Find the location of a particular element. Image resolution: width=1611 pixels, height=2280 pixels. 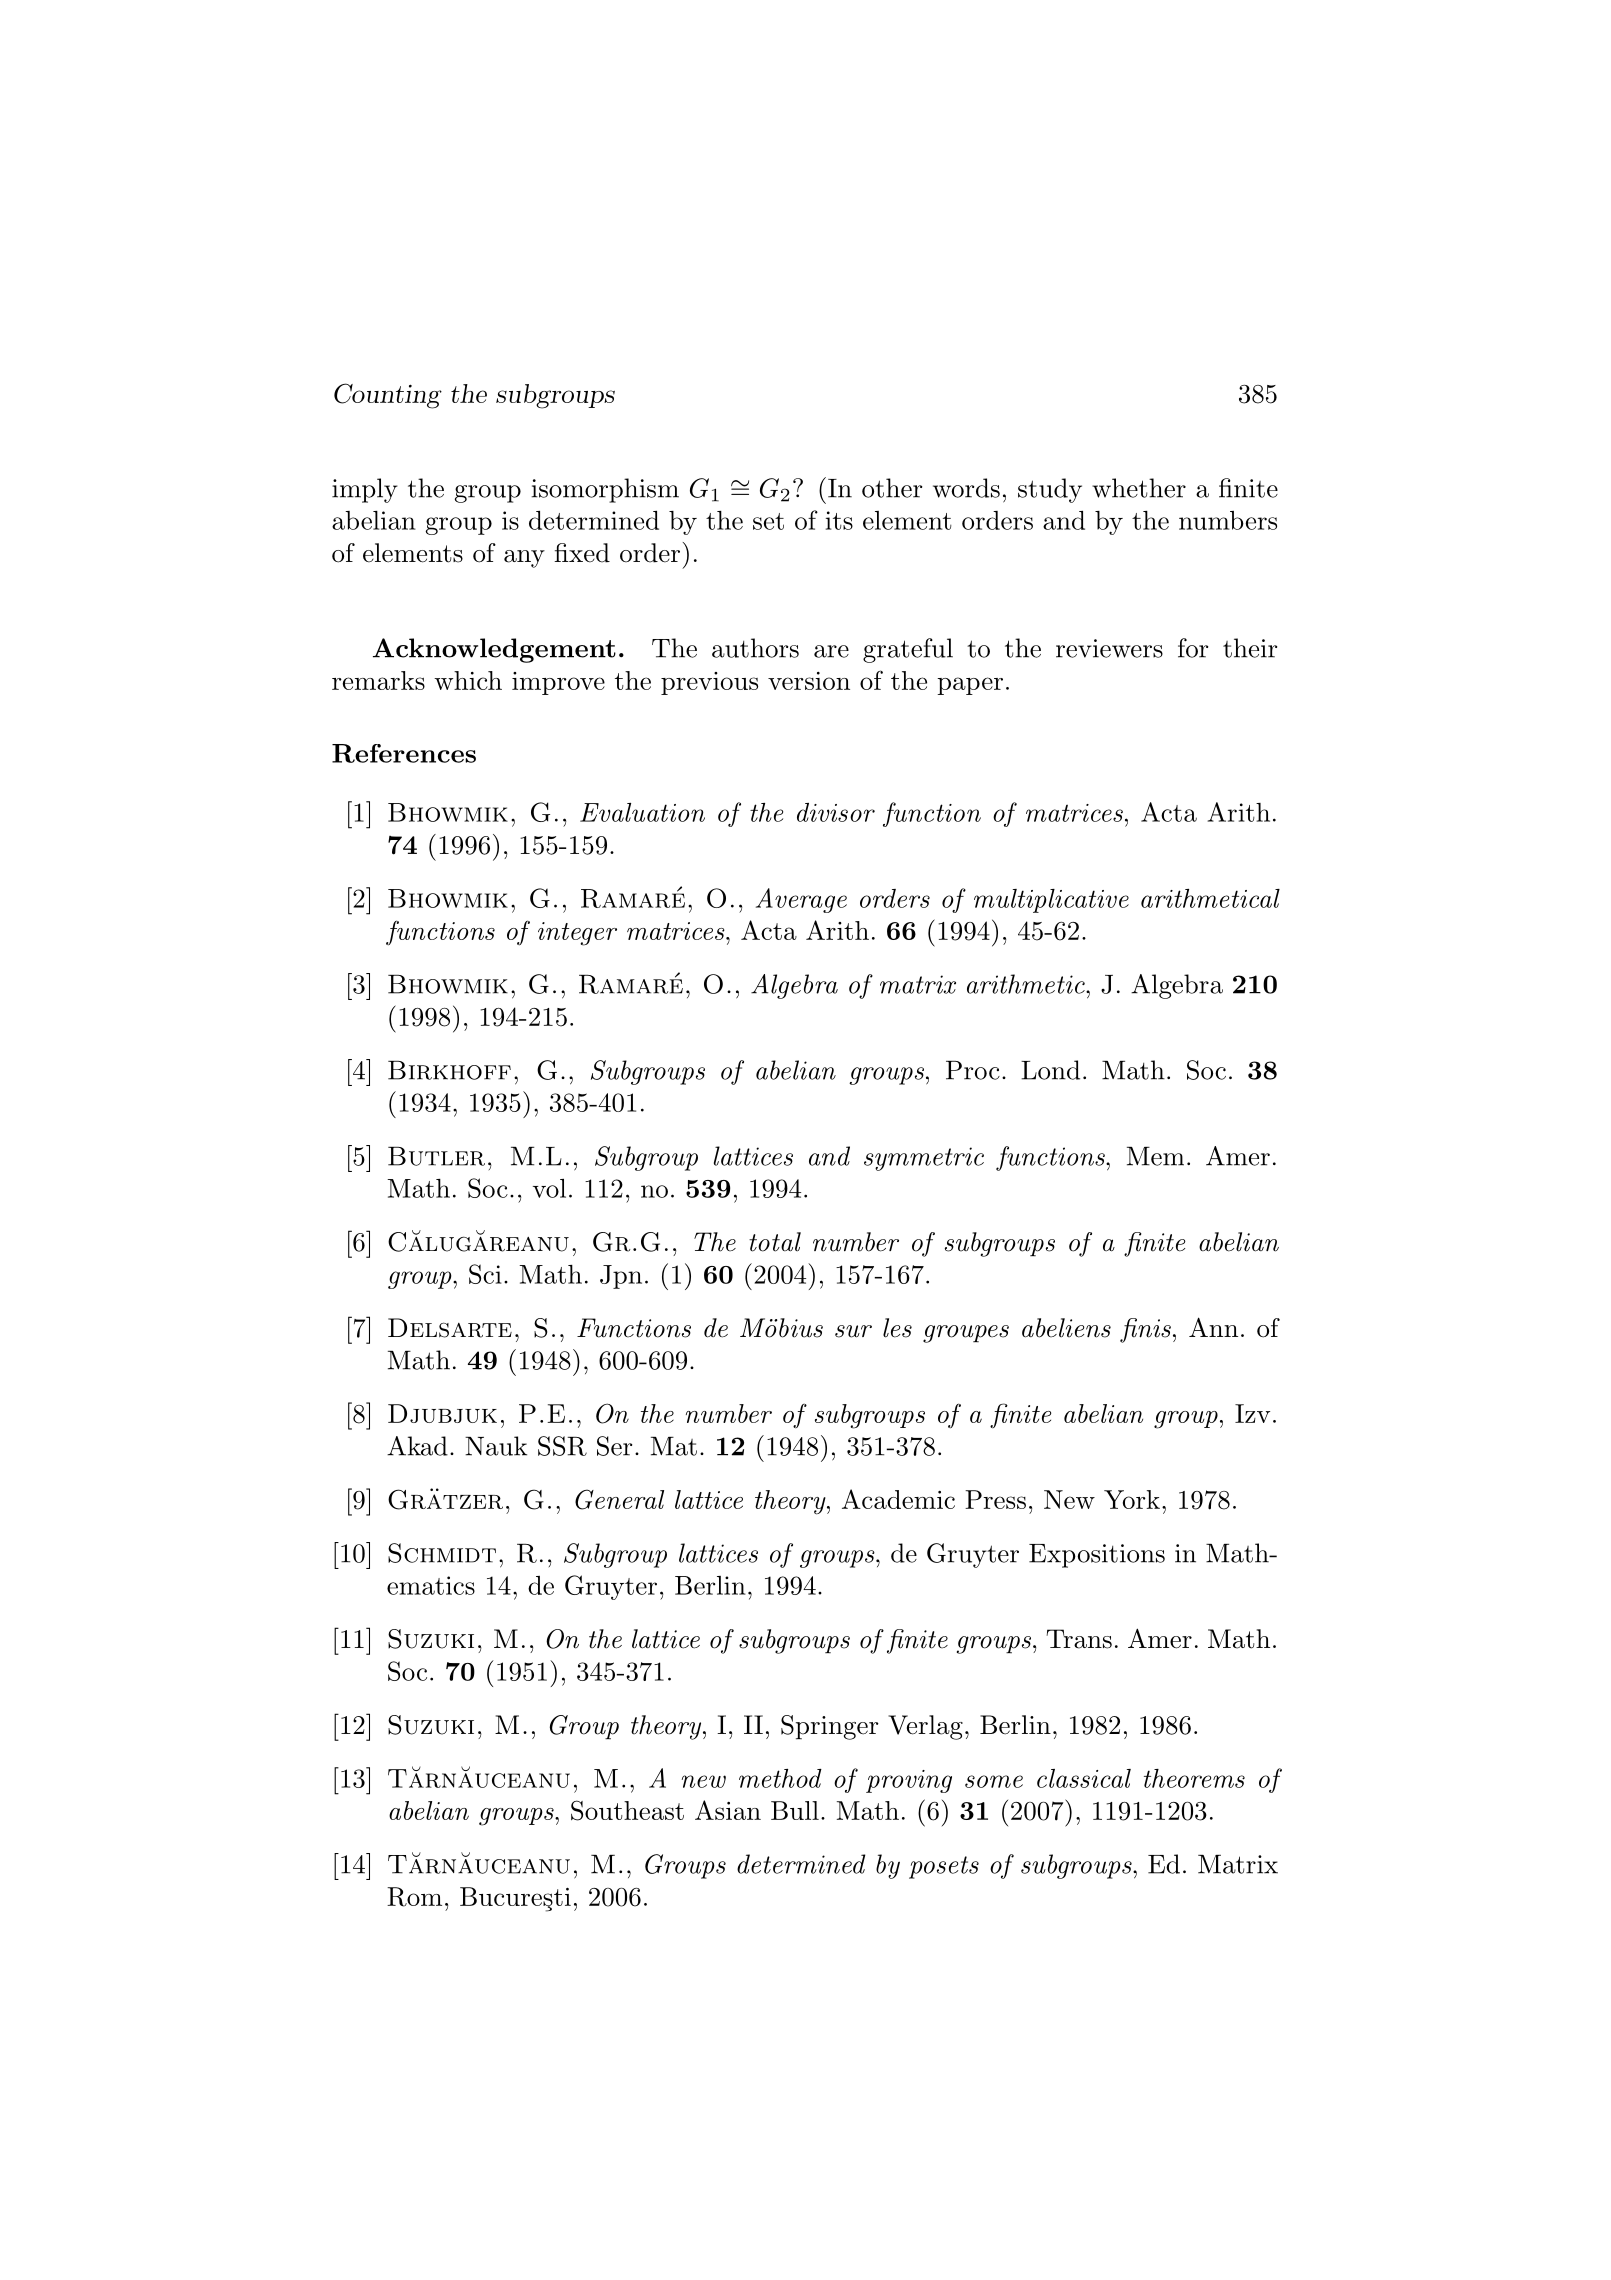

References is located at coordinates (404, 753).
